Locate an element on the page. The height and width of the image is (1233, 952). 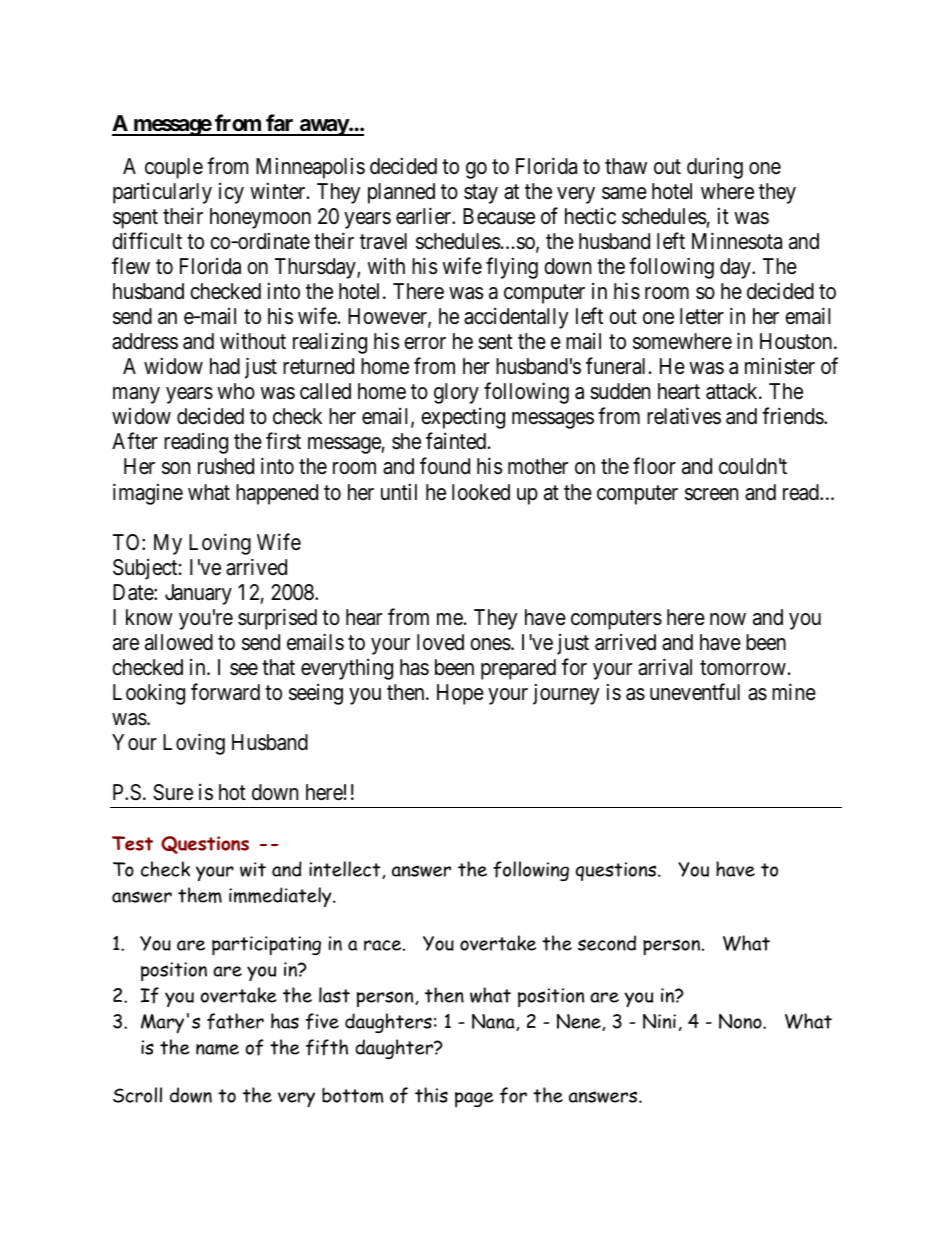
stay is located at coordinates (481, 194).
